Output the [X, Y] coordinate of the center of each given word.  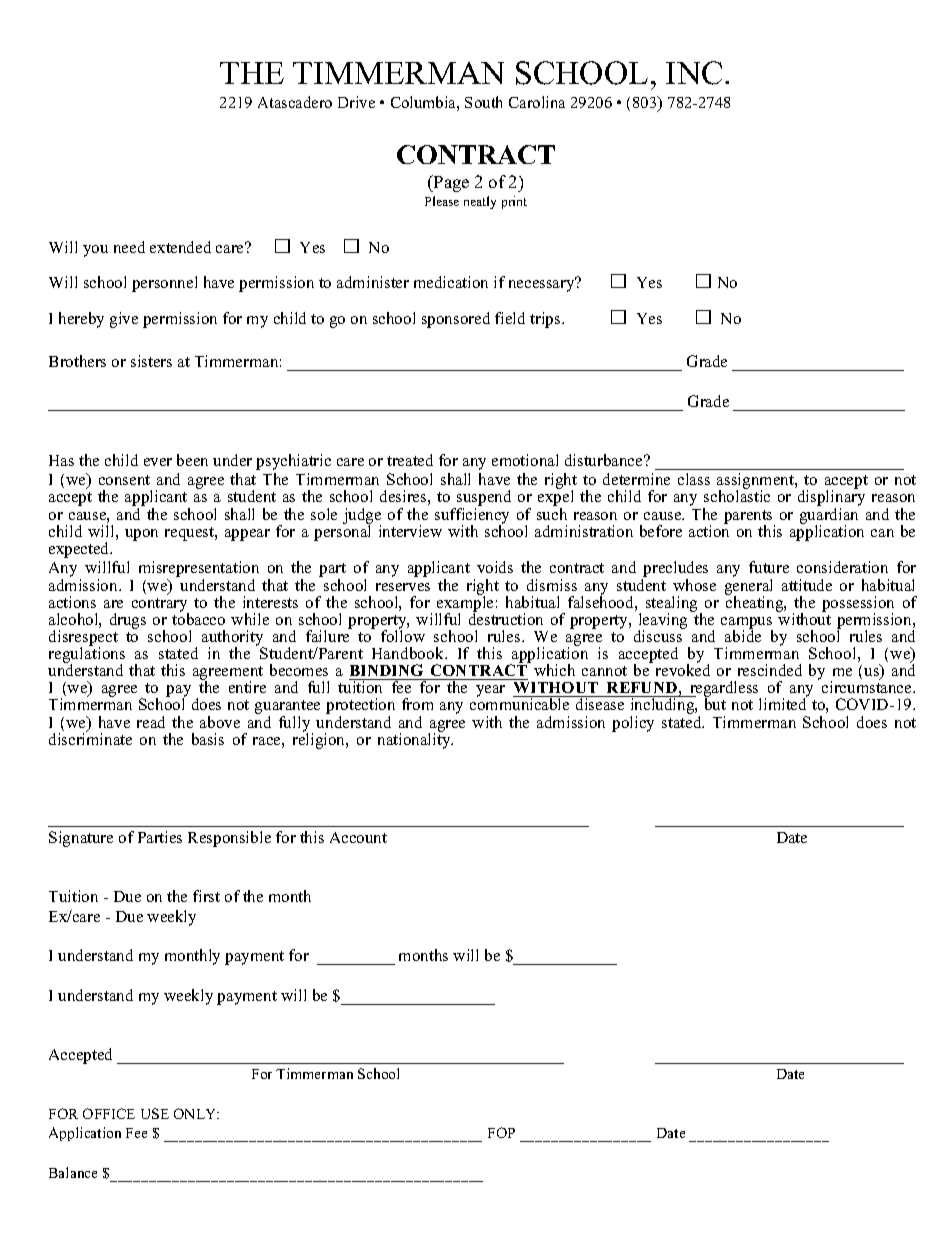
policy [633, 724]
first [206, 896]
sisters [151, 361]
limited [782, 704]
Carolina [537, 102]
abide [743, 635]
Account [358, 837]
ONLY [196, 1113]
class [694, 479]
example [464, 604]
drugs [128, 621]
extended [180, 247]
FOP [501, 1132]
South [483, 102]
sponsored [456, 320]
